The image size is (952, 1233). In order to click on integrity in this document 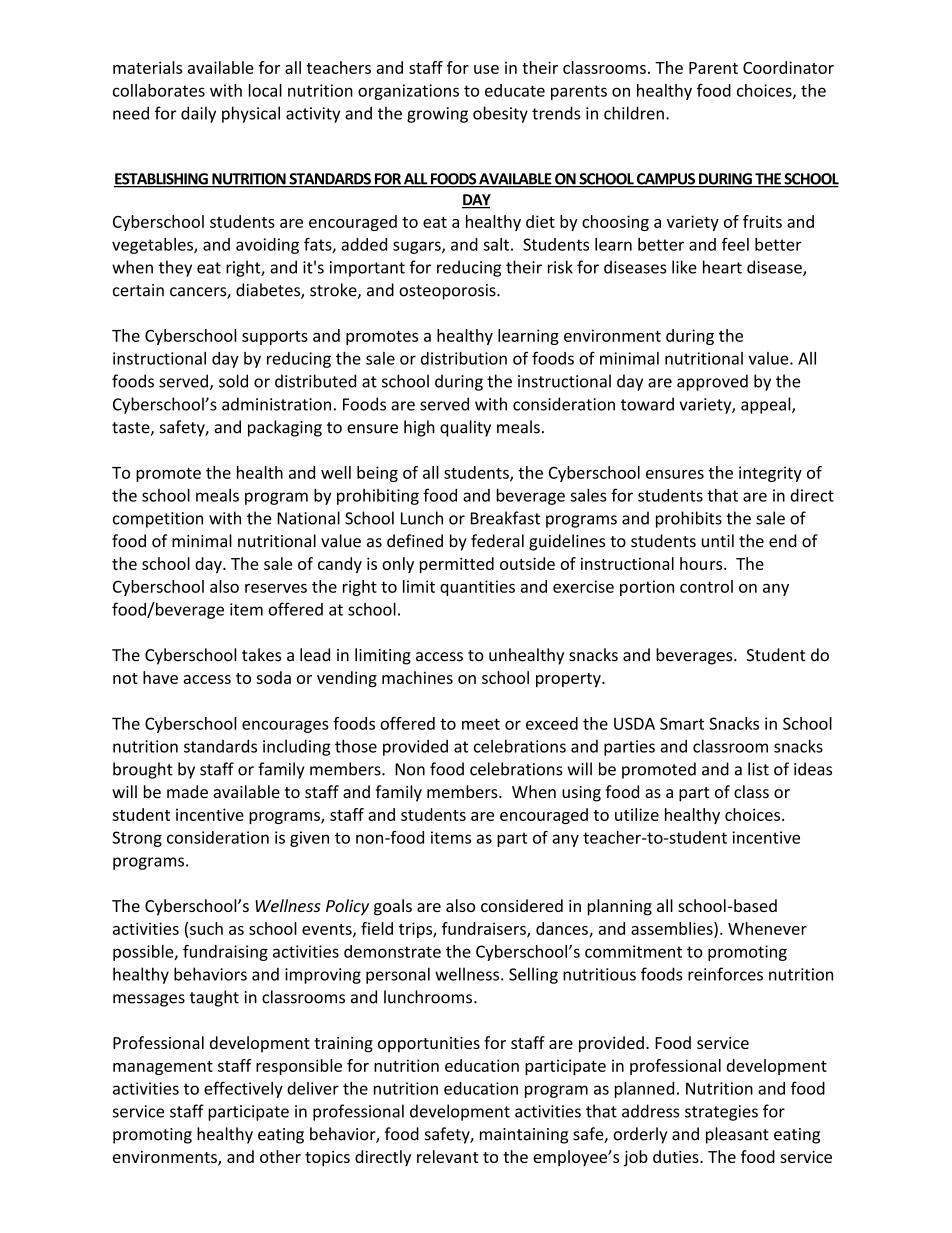, I will do `click(770, 474)`.
